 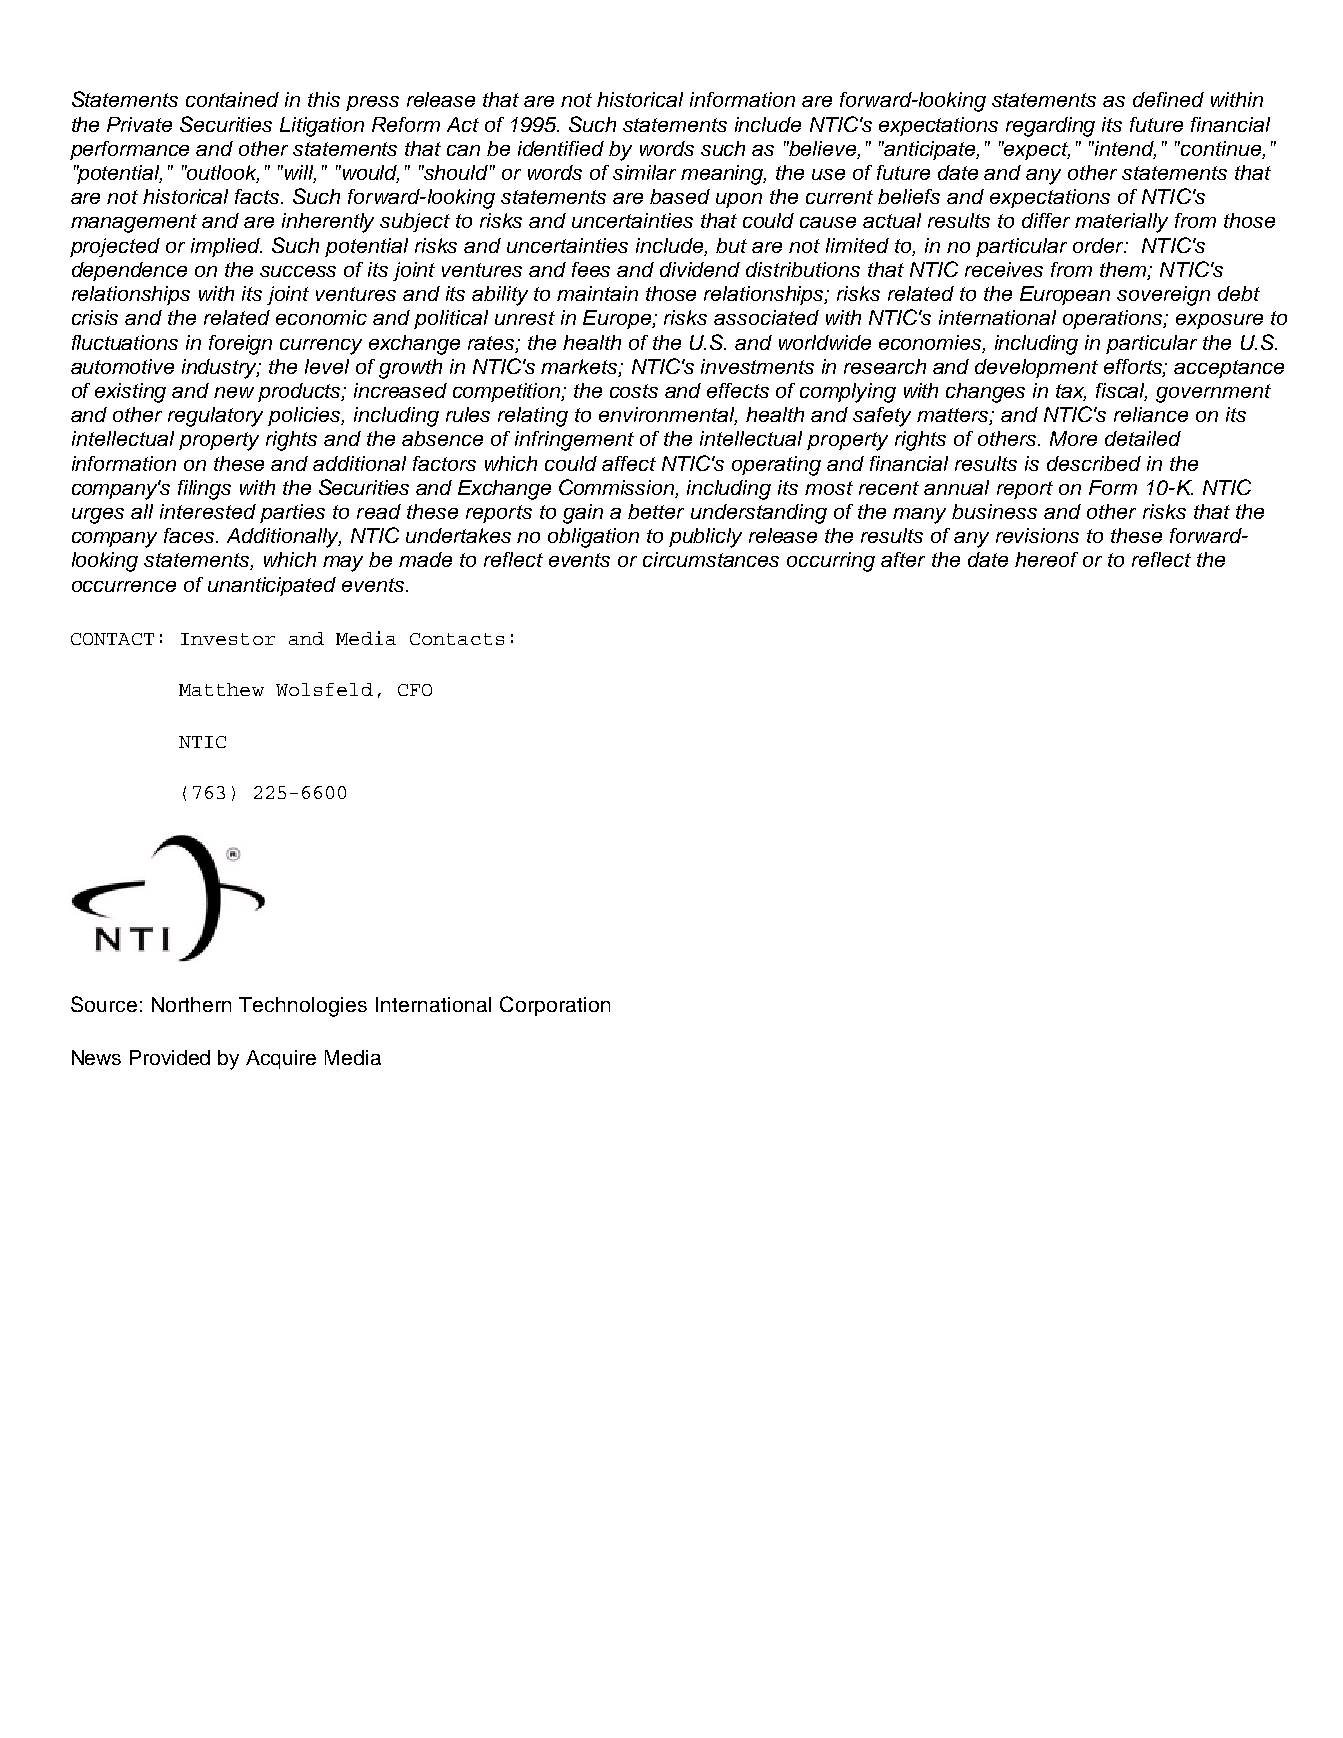 I want to click on foreign, so click(x=240, y=345).
